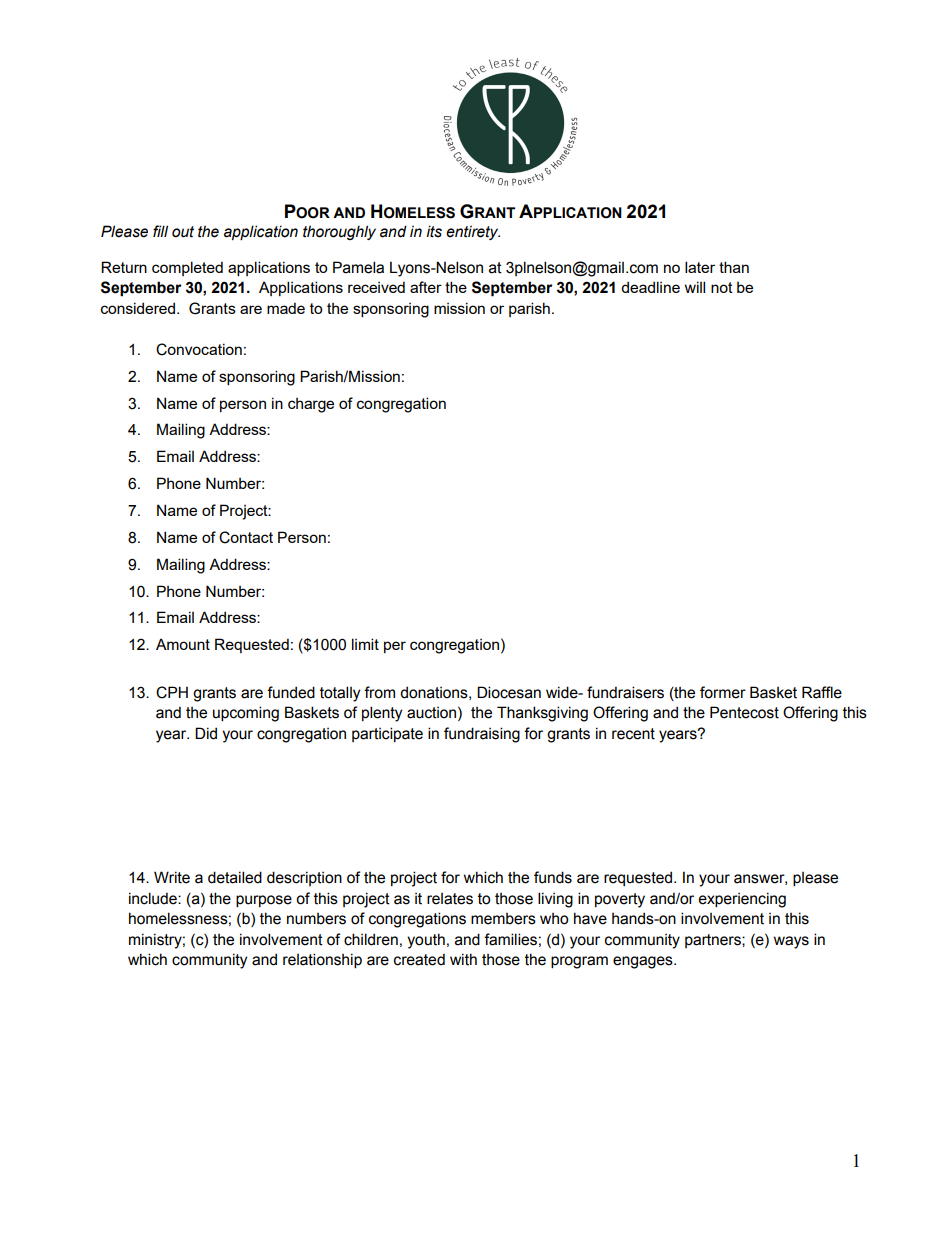 The width and height of the document is (952, 1233). I want to click on upcoming, so click(246, 714).
